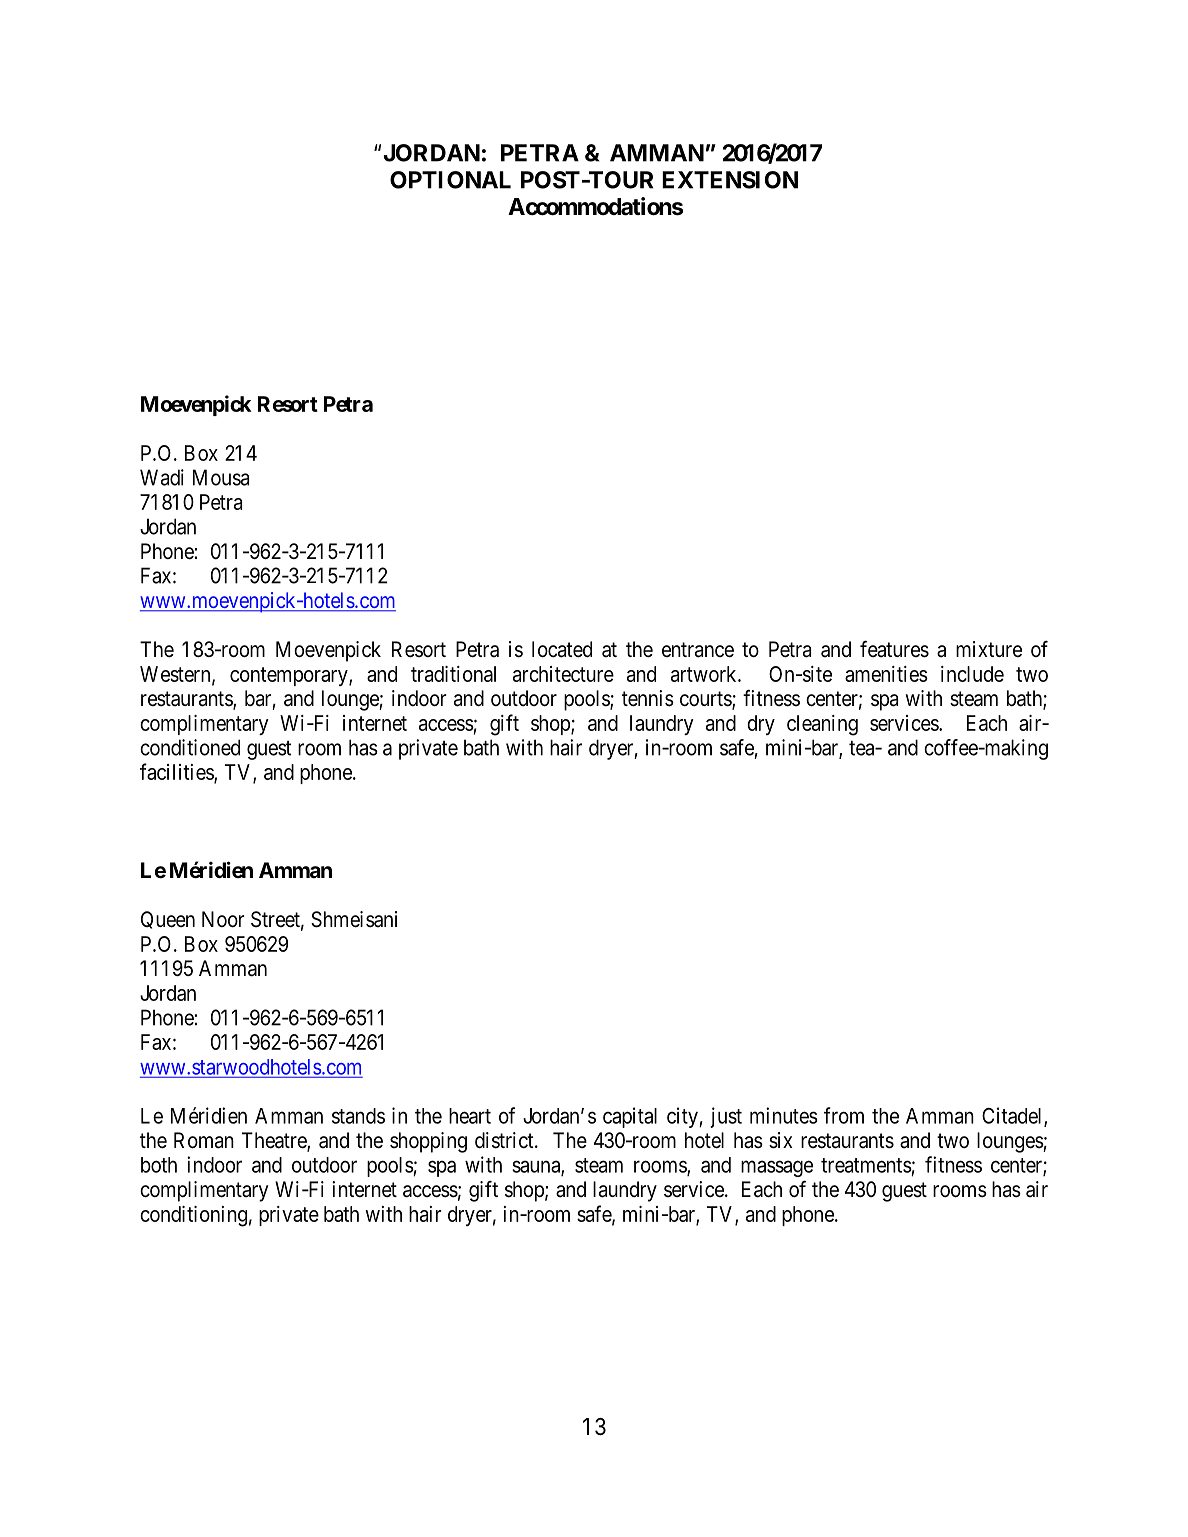 The width and height of the screenshot is (1188, 1537). I want to click on Wadi, so click(162, 477).
